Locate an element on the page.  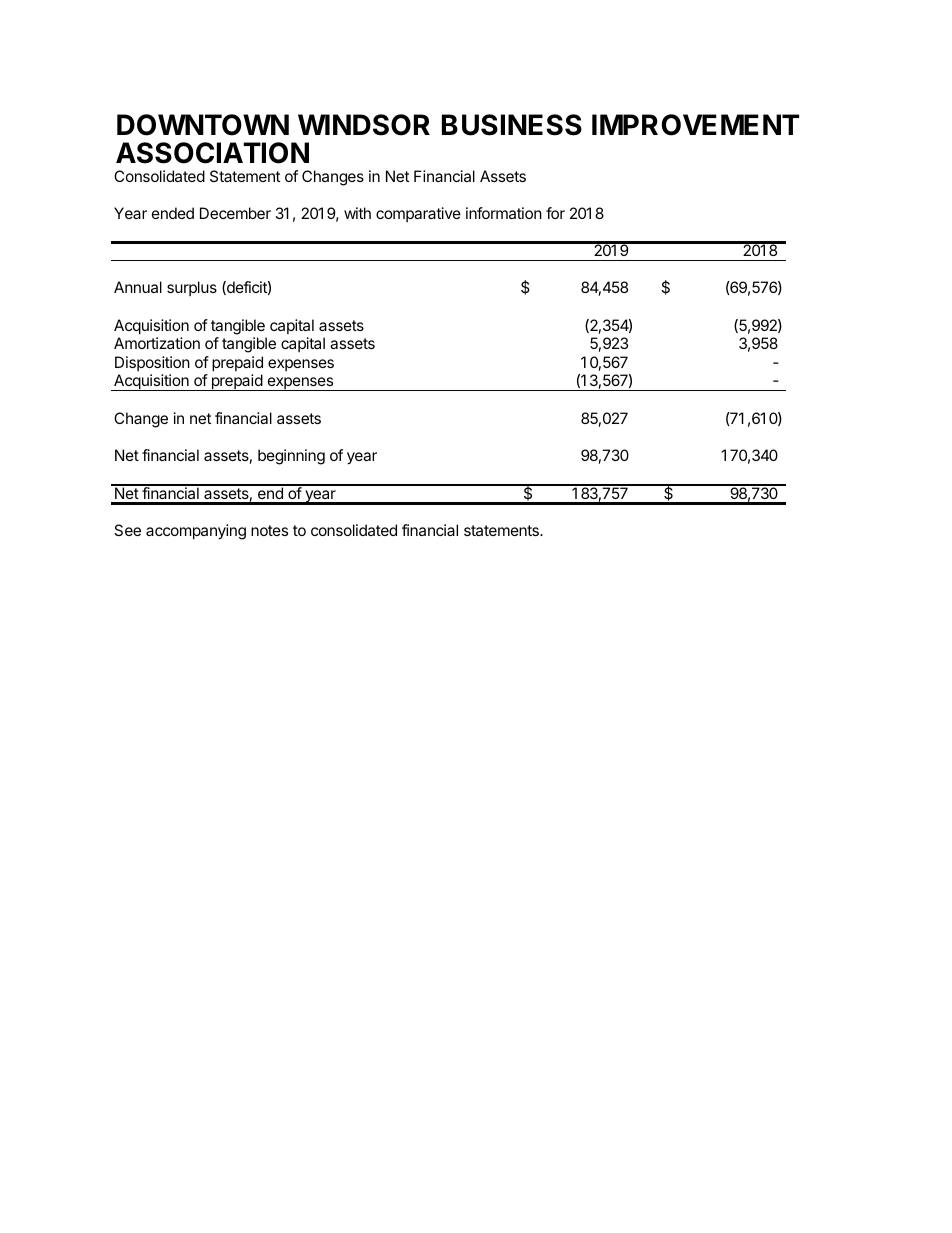
notes is located at coordinates (269, 530).
